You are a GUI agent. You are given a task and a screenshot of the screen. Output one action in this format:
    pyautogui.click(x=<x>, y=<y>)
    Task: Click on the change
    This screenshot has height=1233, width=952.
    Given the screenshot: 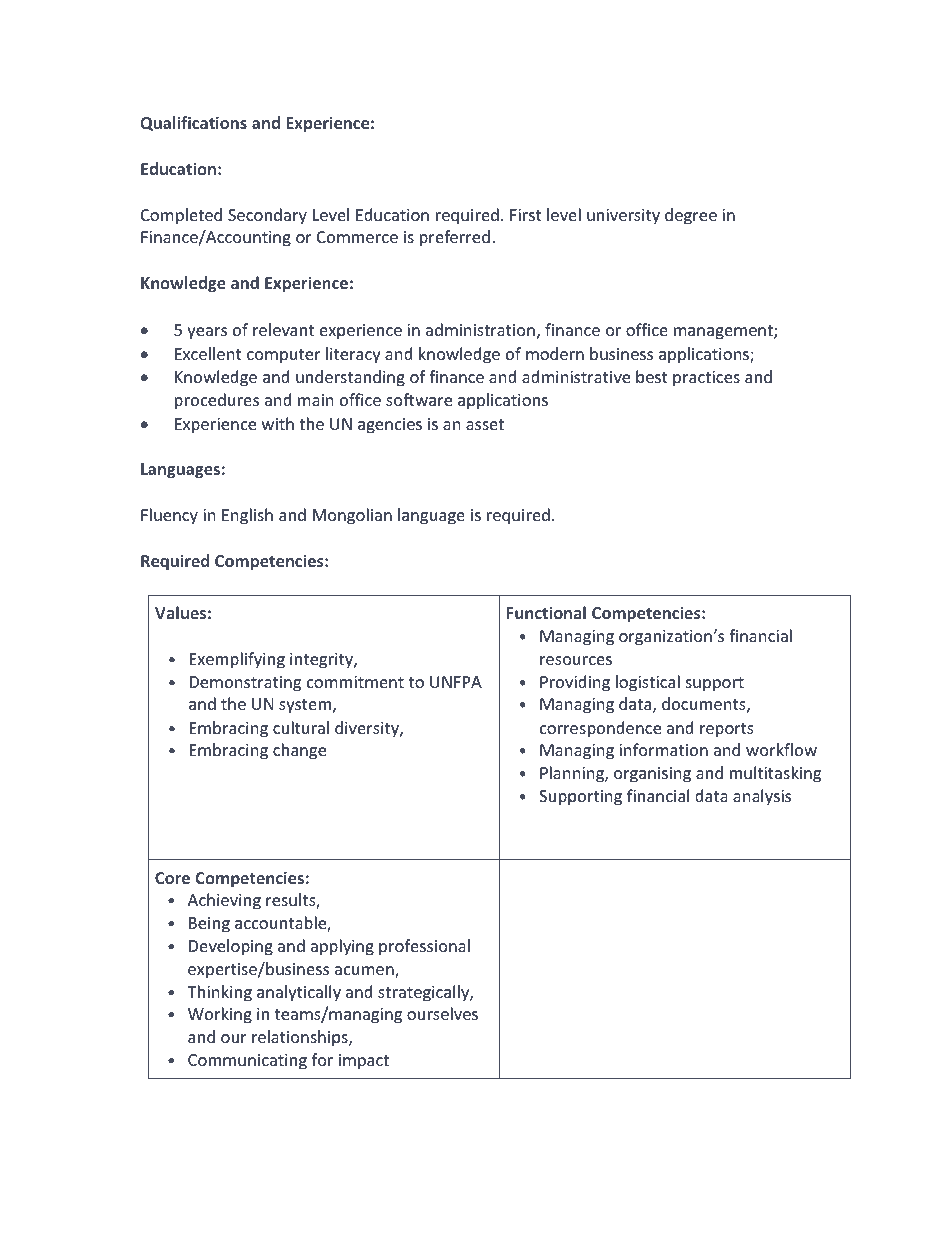 What is the action you would take?
    pyautogui.click(x=299, y=751)
